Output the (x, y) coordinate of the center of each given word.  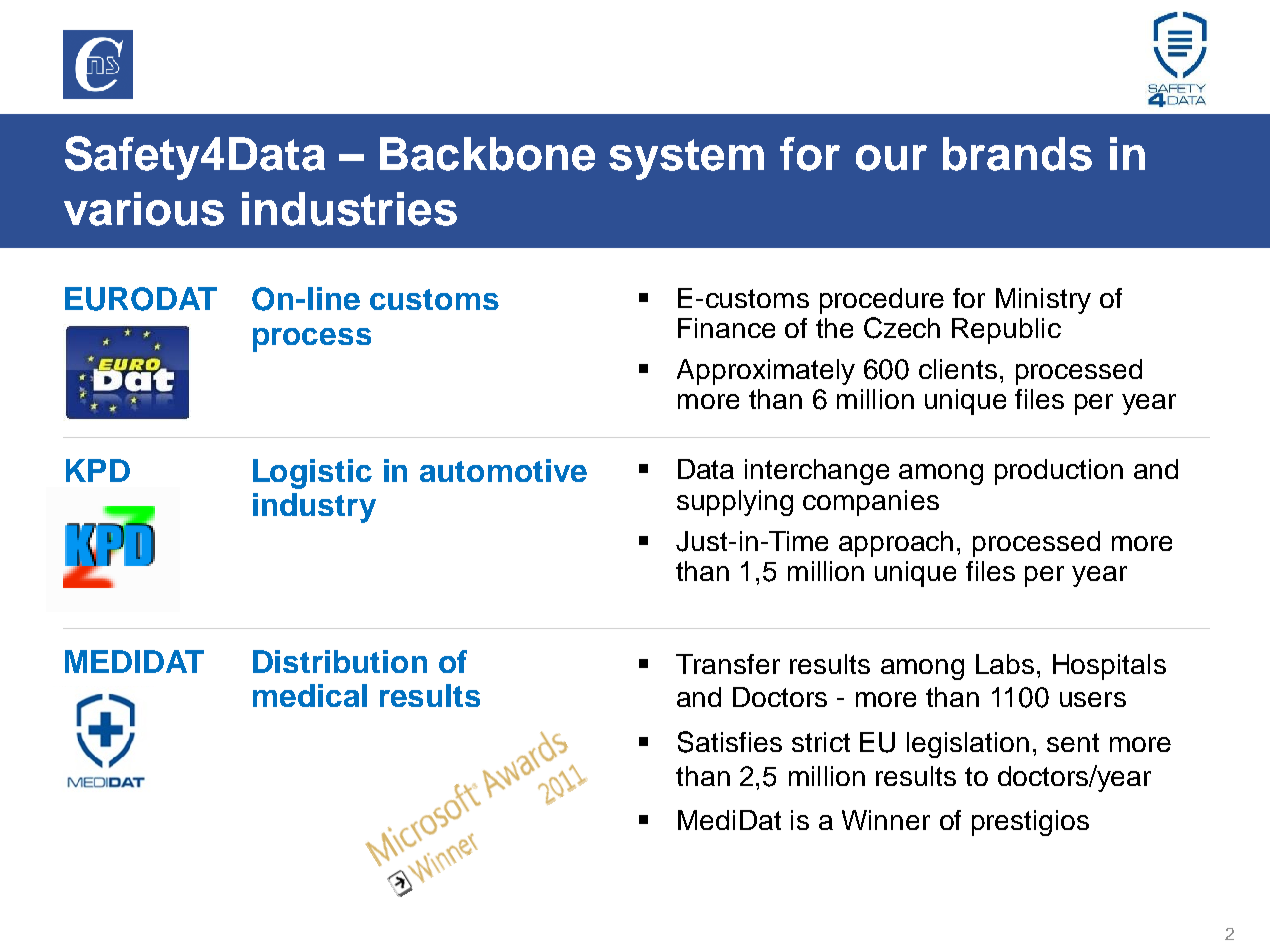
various (144, 209)
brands (1017, 154)
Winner (886, 820)
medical (310, 695)
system (686, 159)
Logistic (312, 474)
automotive (503, 470)
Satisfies (730, 742)
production (1059, 472)
